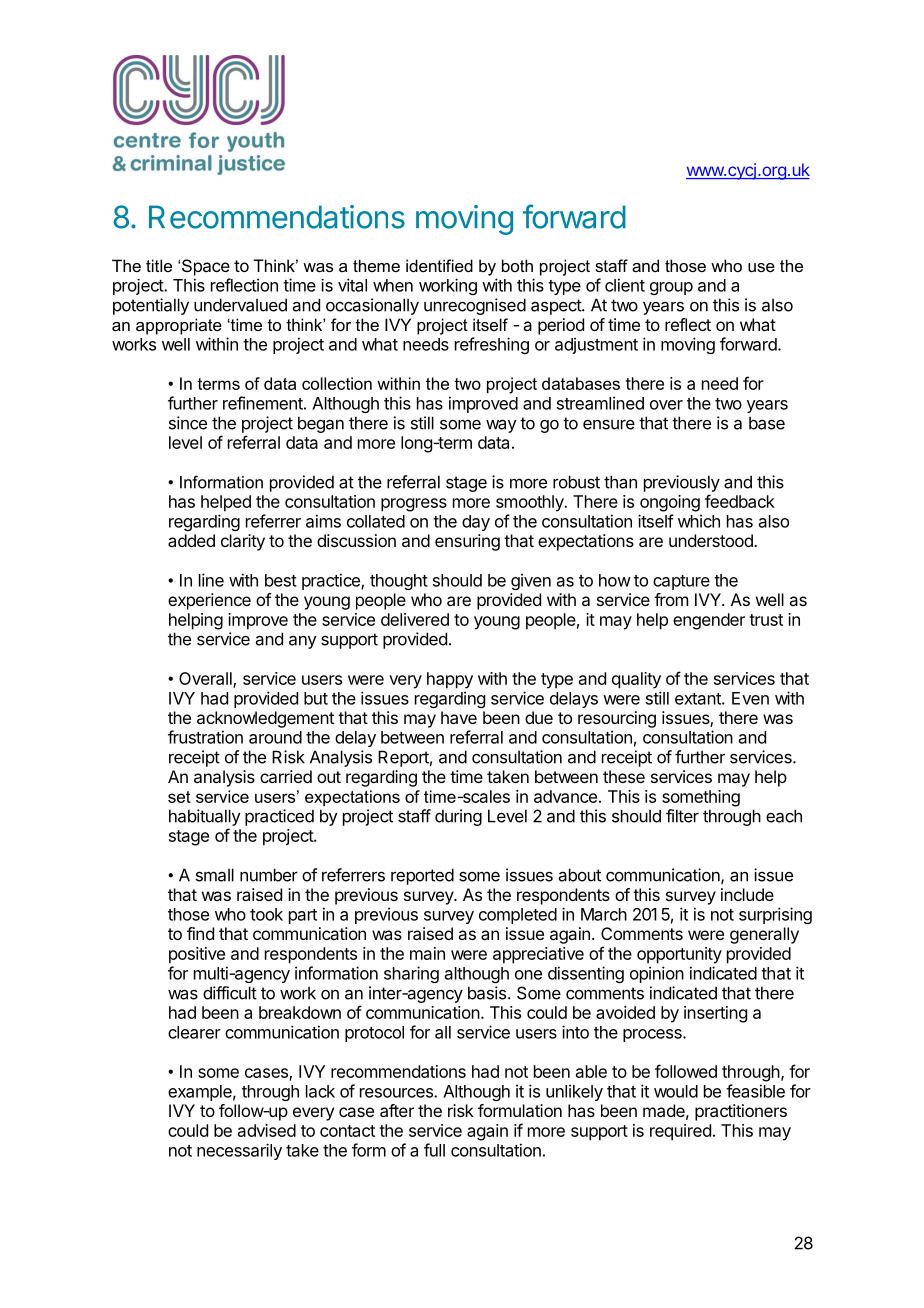 The height and width of the page is (1308, 924). Describe the element at coordinates (240, 305) in the page. I see `undervalued` at that location.
